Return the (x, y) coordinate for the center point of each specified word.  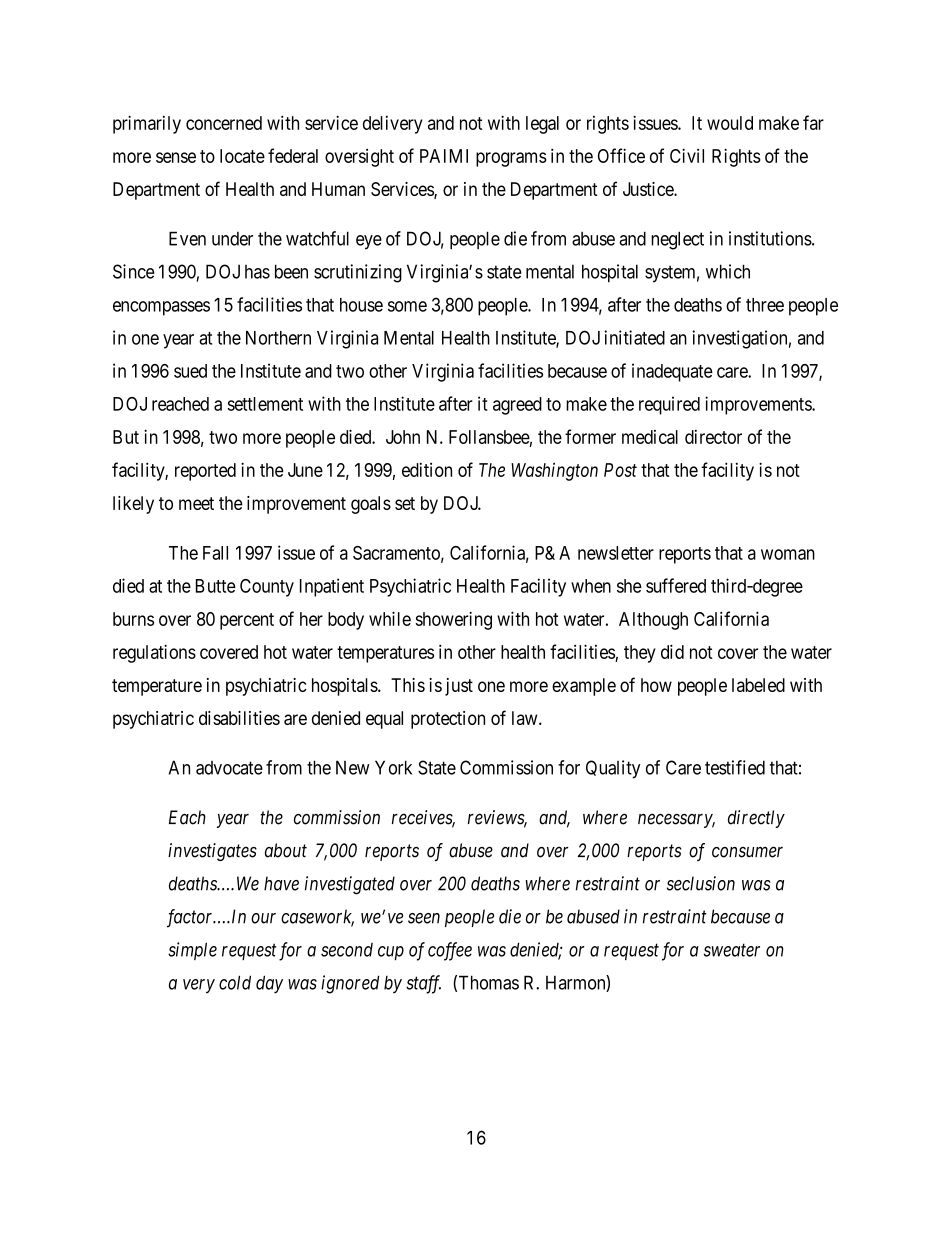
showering (453, 620)
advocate (229, 768)
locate (242, 156)
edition (427, 470)
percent (247, 621)
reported (205, 472)
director (713, 437)
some (407, 306)
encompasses (161, 308)
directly (756, 819)
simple (192, 951)
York (393, 767)
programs (511, 159)
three (765, 305)
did (672, 651)
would (730, 123)
